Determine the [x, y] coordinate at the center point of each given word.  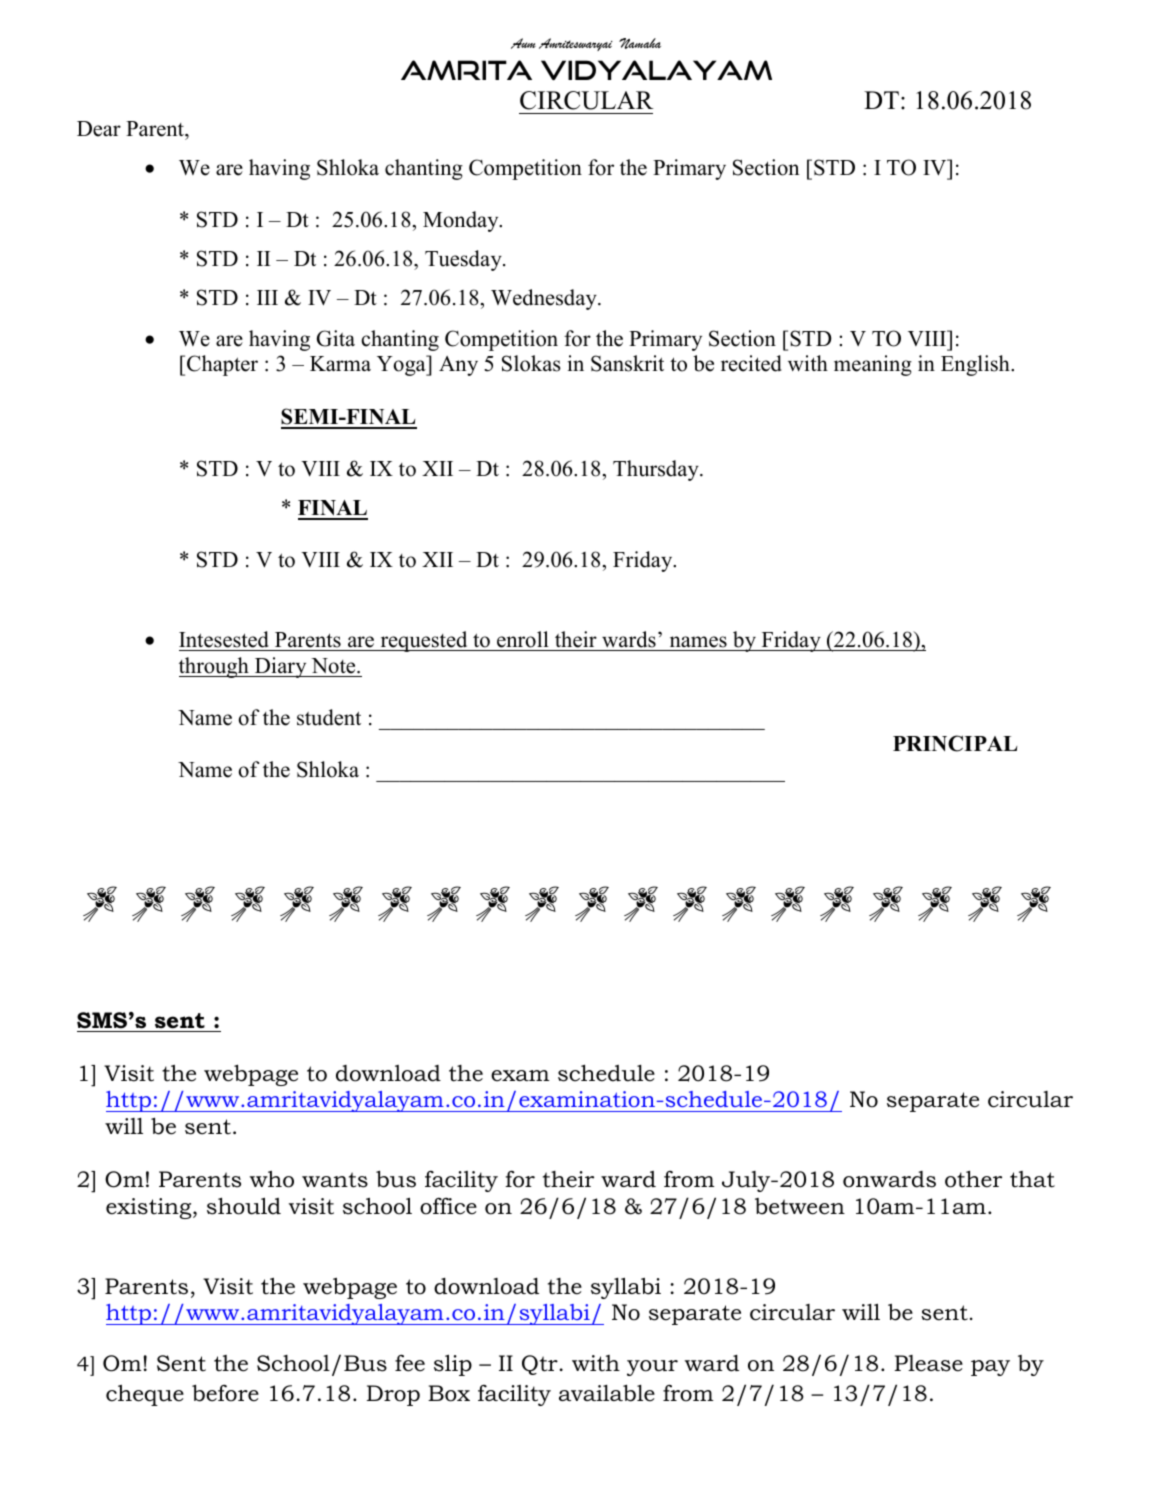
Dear [99, 129]
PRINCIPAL [955, 743]
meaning [873, 365]
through [215, 667]
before [225, 1393]
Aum [523, 43]
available [607, 1393]
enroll [523, 639]
